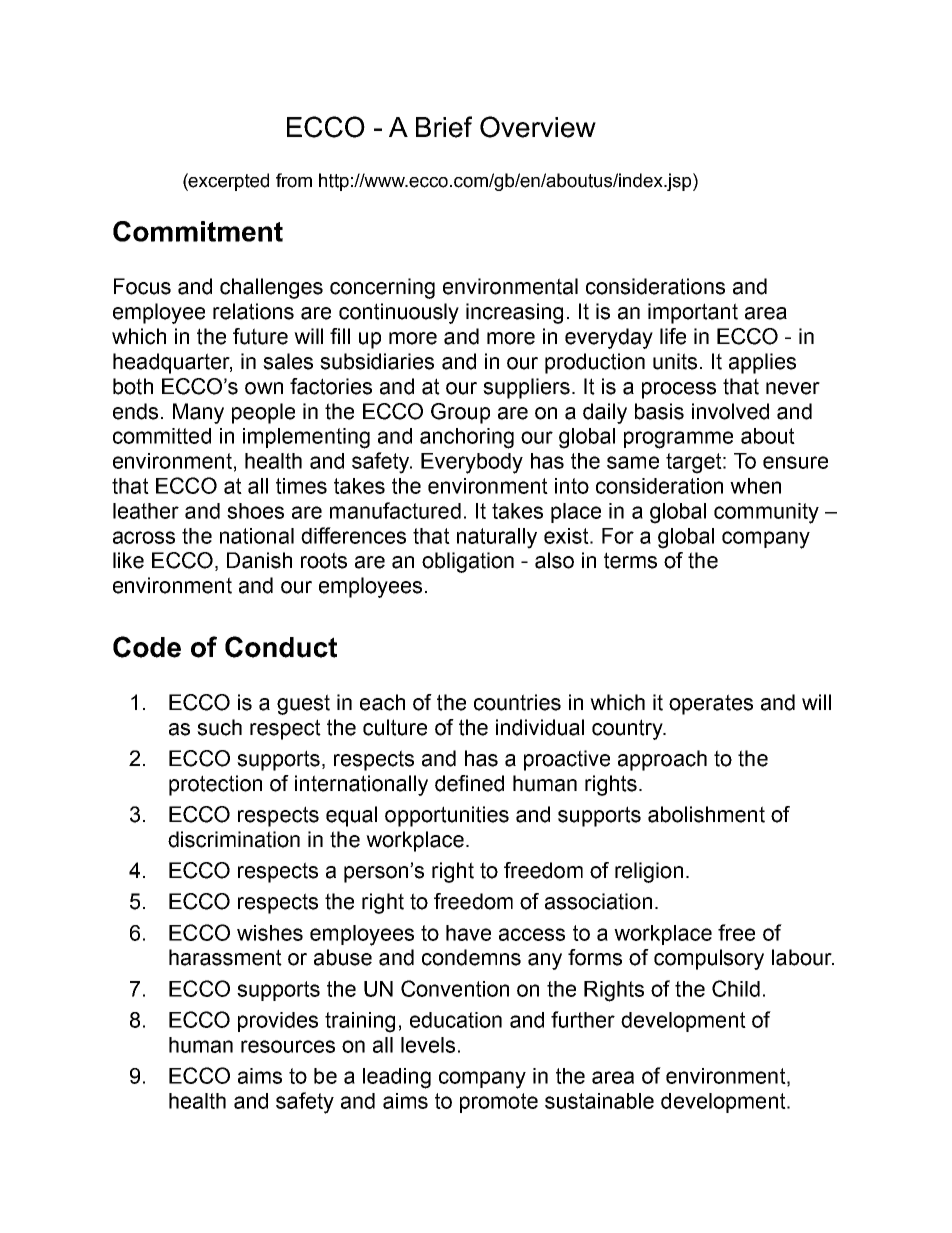  I want to click on Overview, so click(538, 127).
